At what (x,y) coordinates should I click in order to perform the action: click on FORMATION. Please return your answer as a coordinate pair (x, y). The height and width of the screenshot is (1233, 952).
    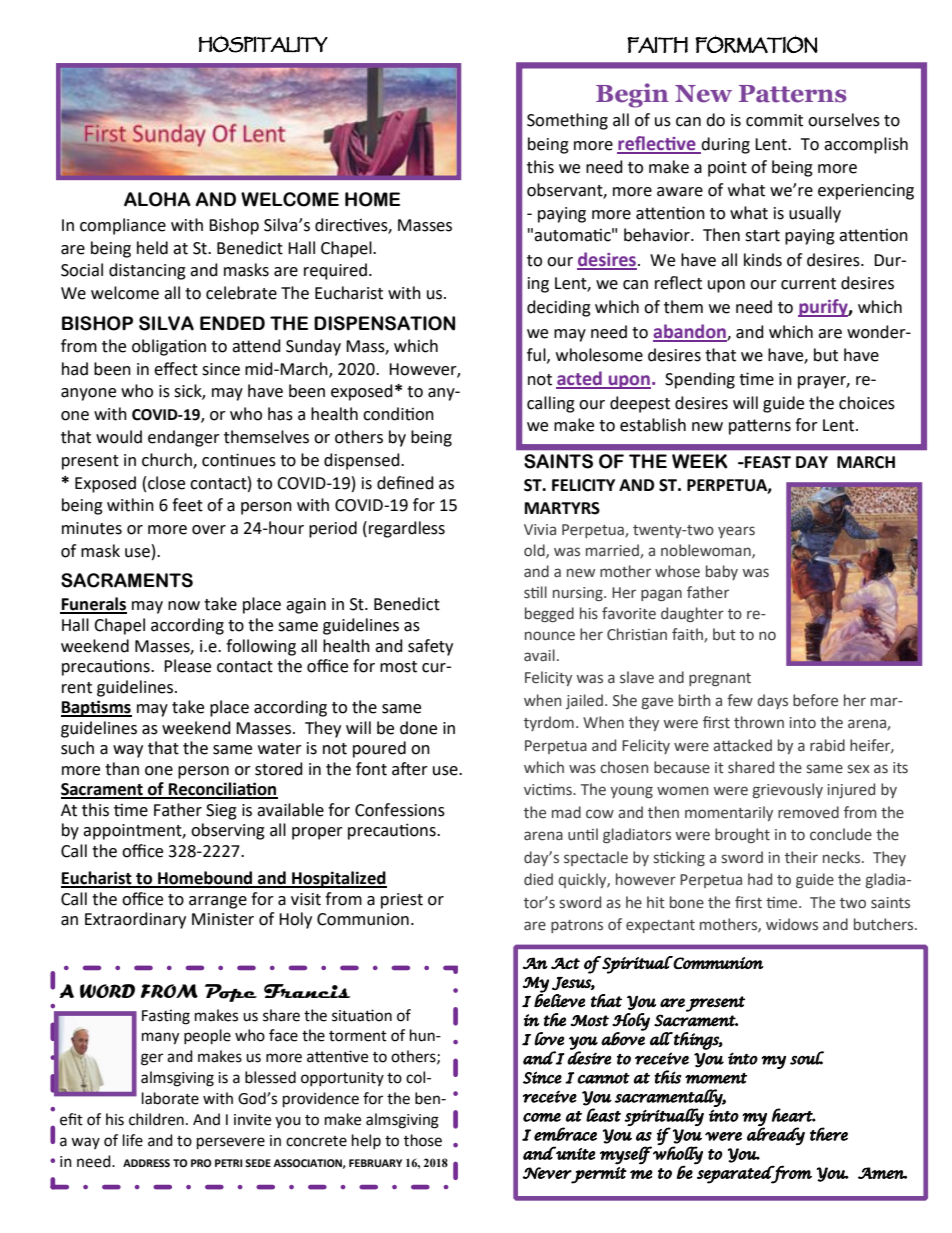
    Looking at the image, I should click on (756, 44).
